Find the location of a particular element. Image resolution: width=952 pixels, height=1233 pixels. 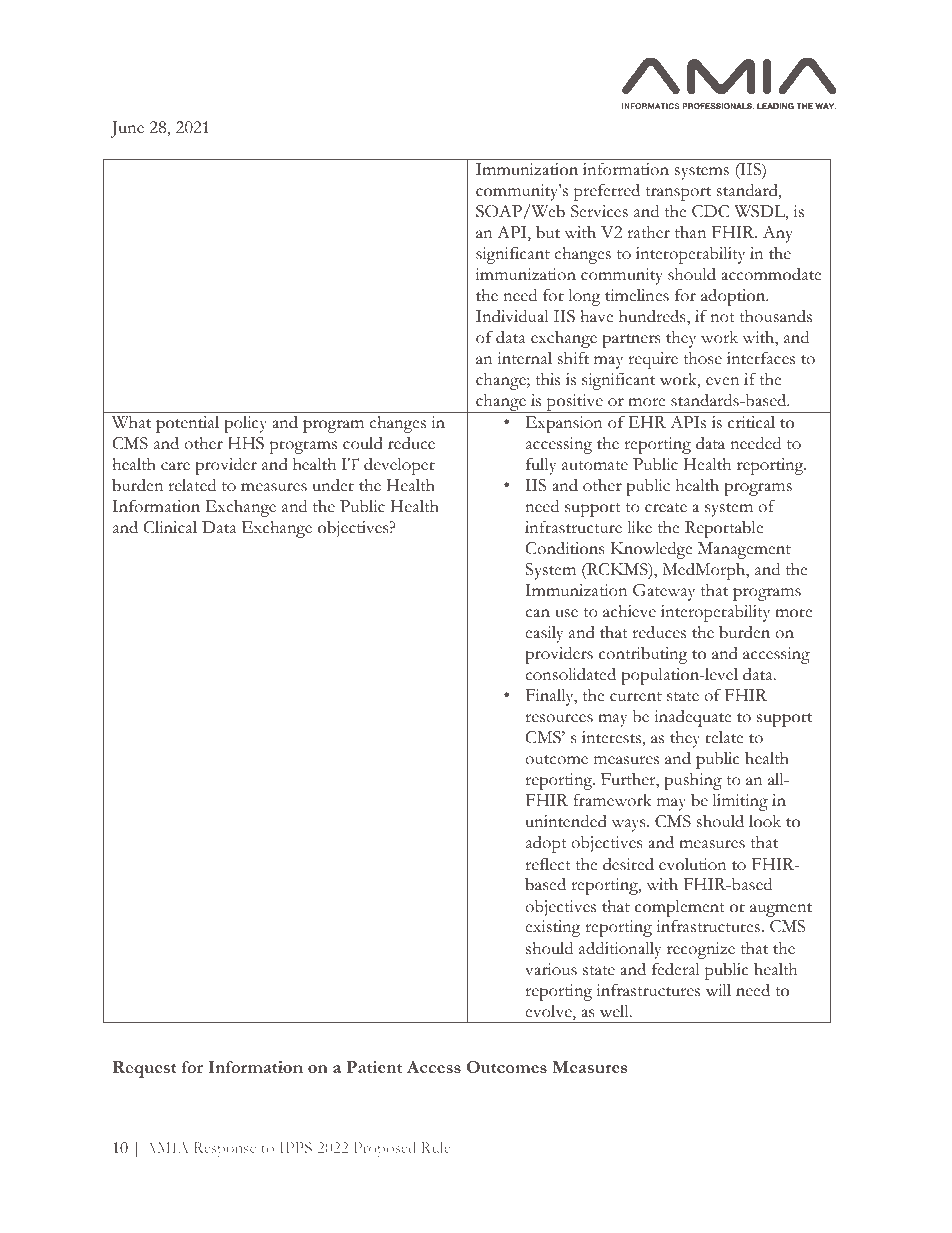

Response is located at coordinates (225, 1150).
